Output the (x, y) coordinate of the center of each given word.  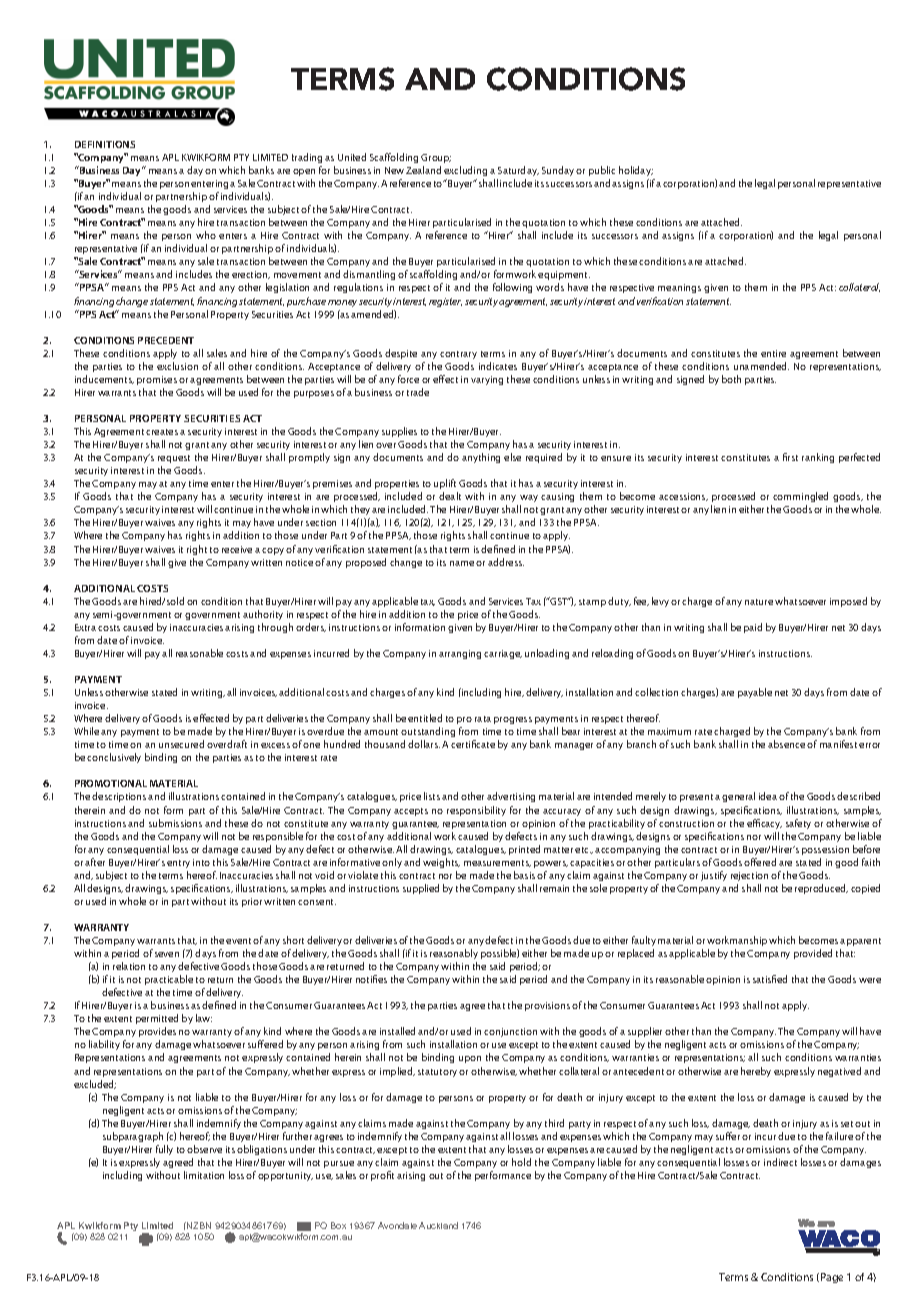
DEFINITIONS (105, 144)
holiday (636, 171)
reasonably (454, 954)
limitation (204, 1175)
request (174, 459)
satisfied (770, 979)
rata (483, 719)
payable (755, 693)
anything (481, 458)
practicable (169, 980)
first (790, 457)
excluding (465, 171)
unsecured (181, 744)
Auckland (438, 1225)
